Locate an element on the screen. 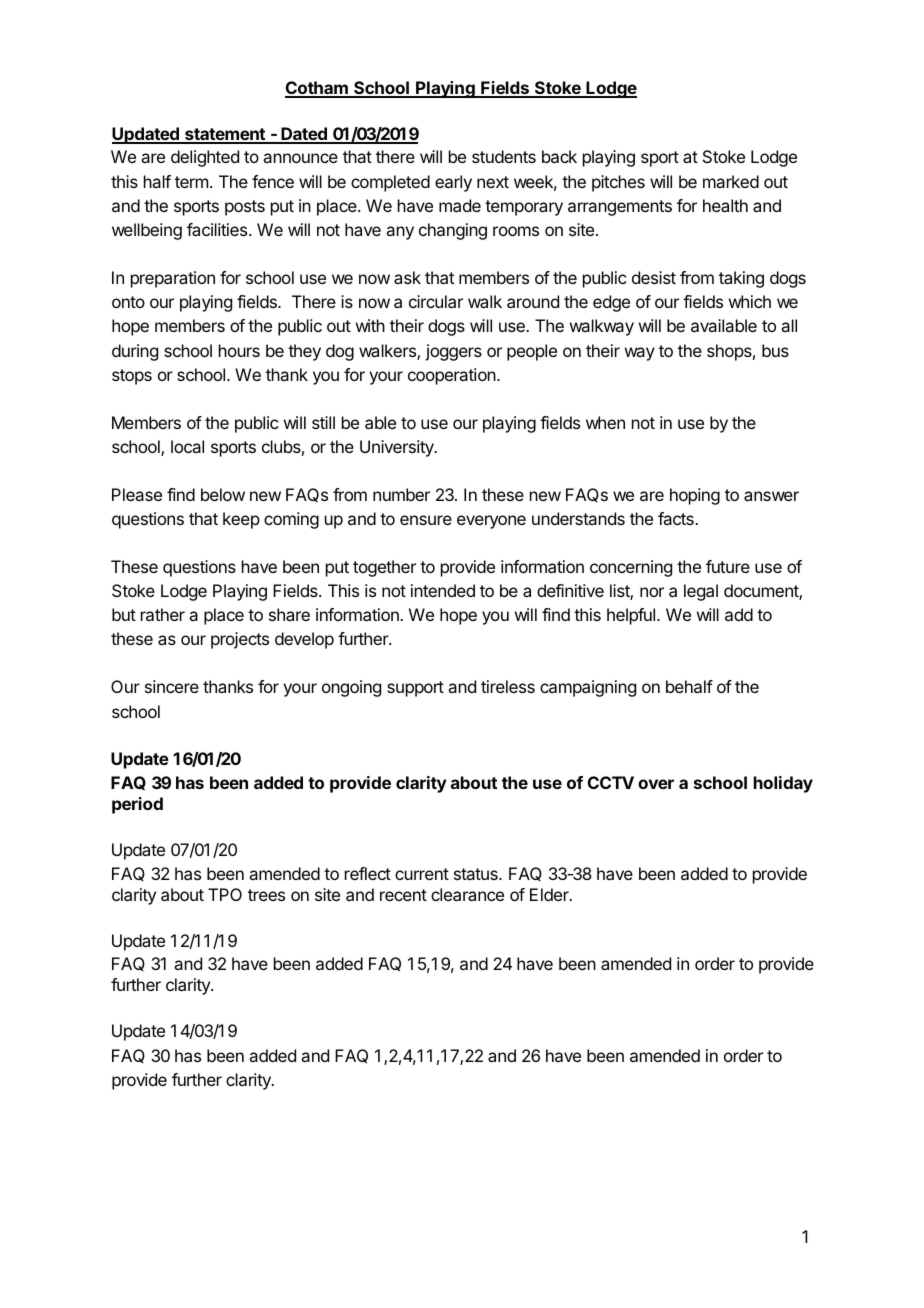 The width and height of the screenshot is (924, 1308). facts is located at coordinates (677, 518).
